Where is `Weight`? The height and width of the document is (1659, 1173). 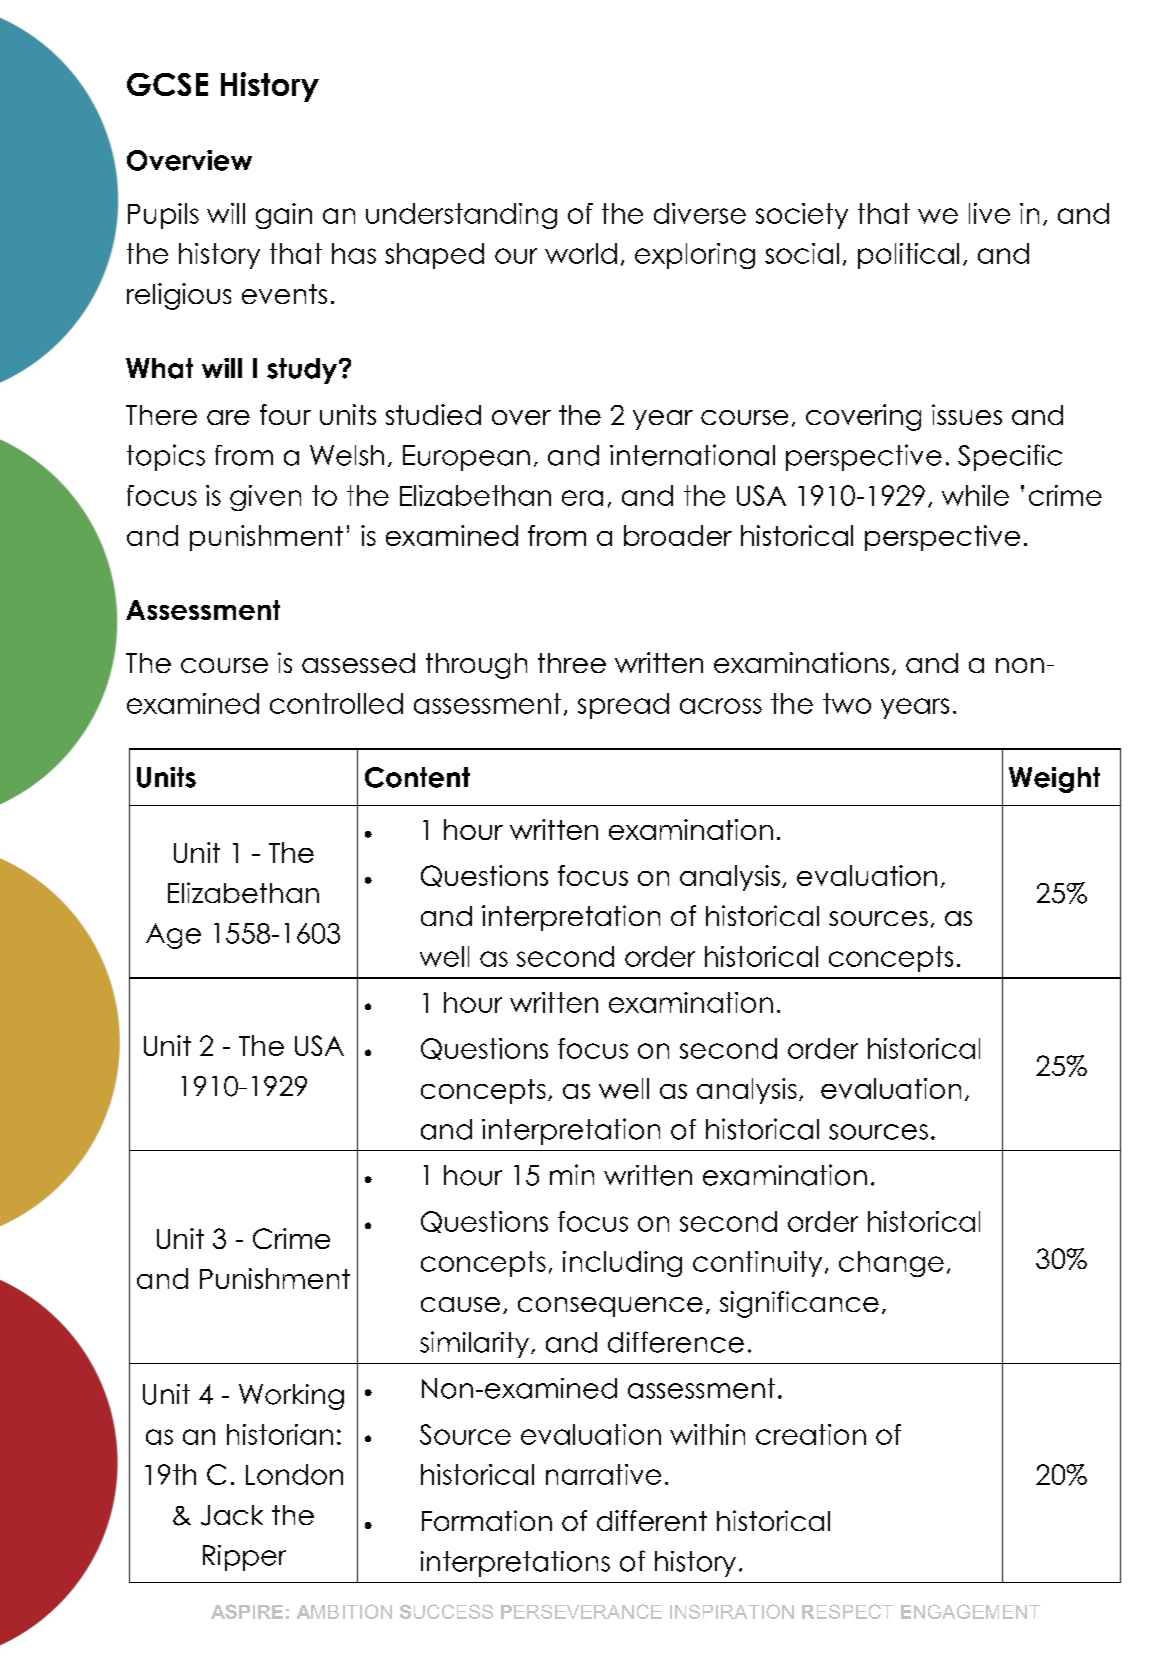 Weight is located at coordinates (1054, 780).
